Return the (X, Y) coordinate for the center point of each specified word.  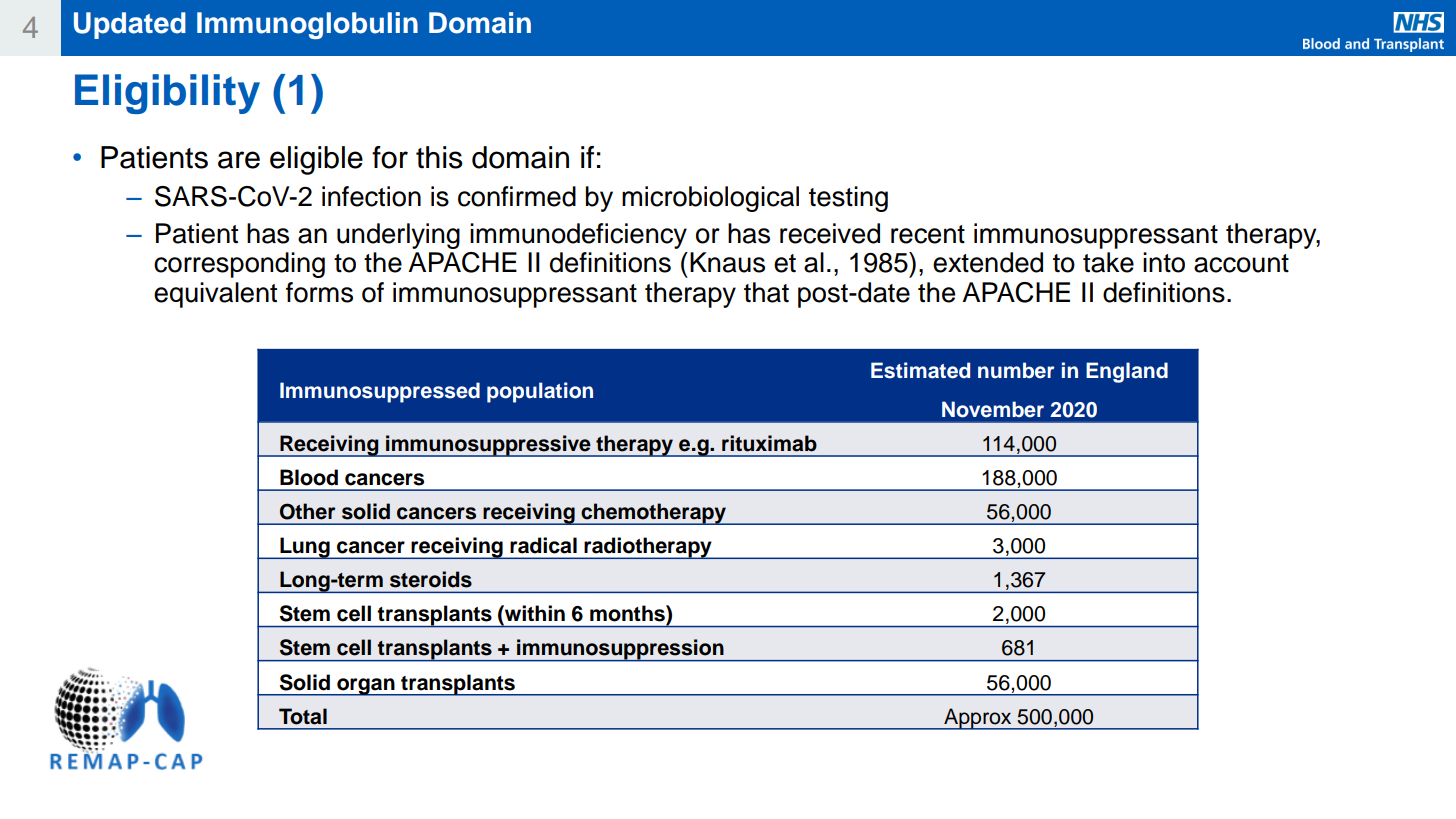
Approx (978, 719)
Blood (309, 477)
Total (303, 716)
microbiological (710, 199)
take (1108, 262)
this (439, 157)
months (628, 613)
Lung (305, 548)
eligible (316, 160)
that (766, 292)
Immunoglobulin (307, 25)
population (540, 392)
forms (319, 292)
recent (928, 234)
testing (848, 199)
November (993, 409)
